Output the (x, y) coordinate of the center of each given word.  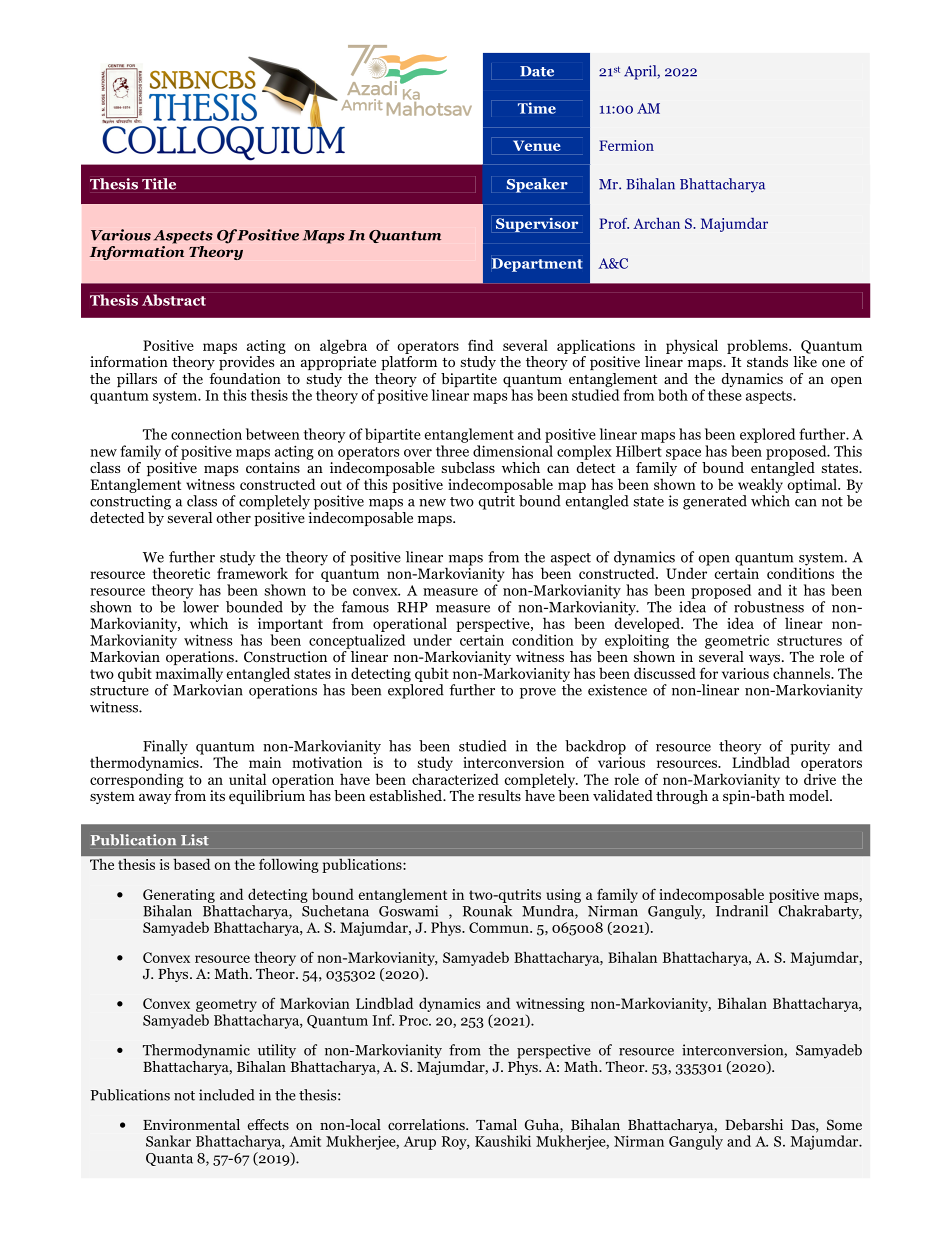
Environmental (191, 1124)
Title (159, 184)
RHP (412, 607)
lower (201, 607)
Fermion (626, 145)
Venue (536, 146)
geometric (737, 641)
